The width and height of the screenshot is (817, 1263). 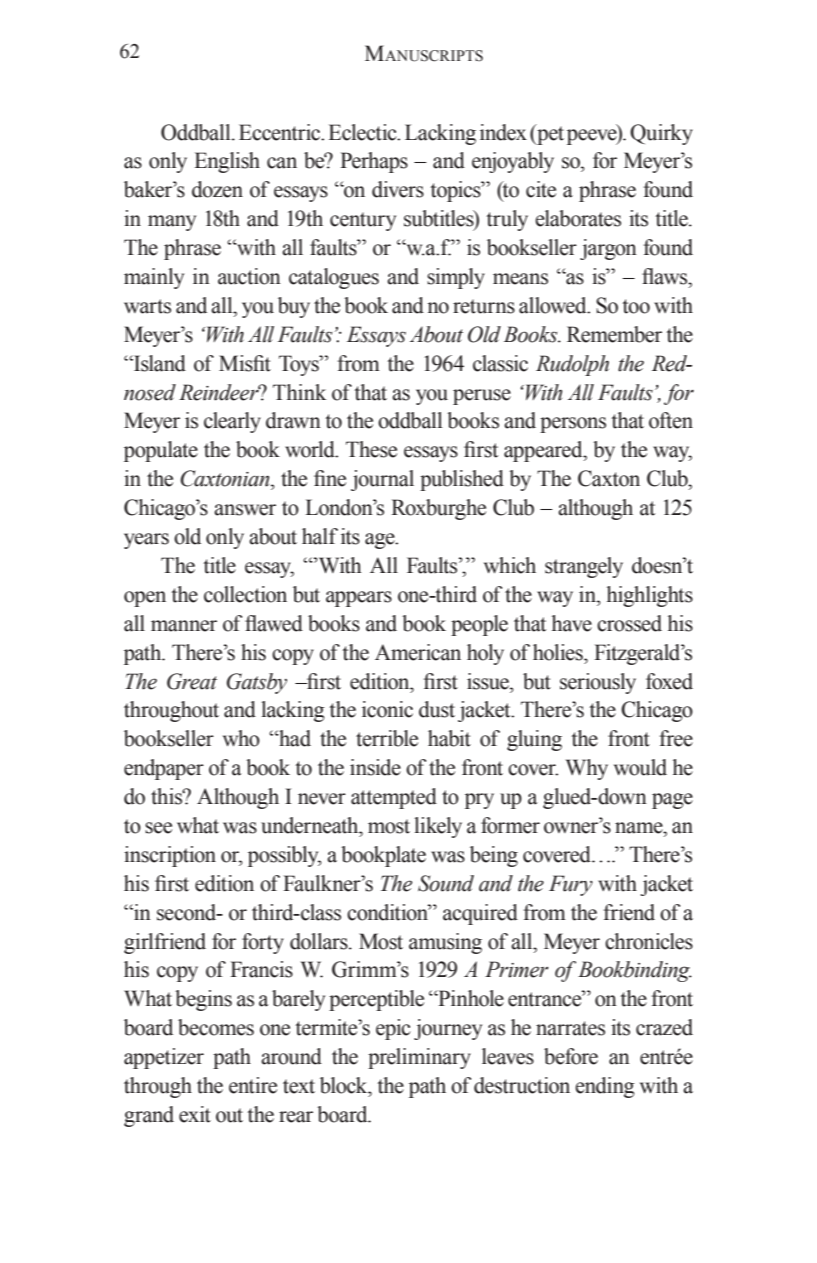 I want to click on Quirky, so click(x=661, y=134).
